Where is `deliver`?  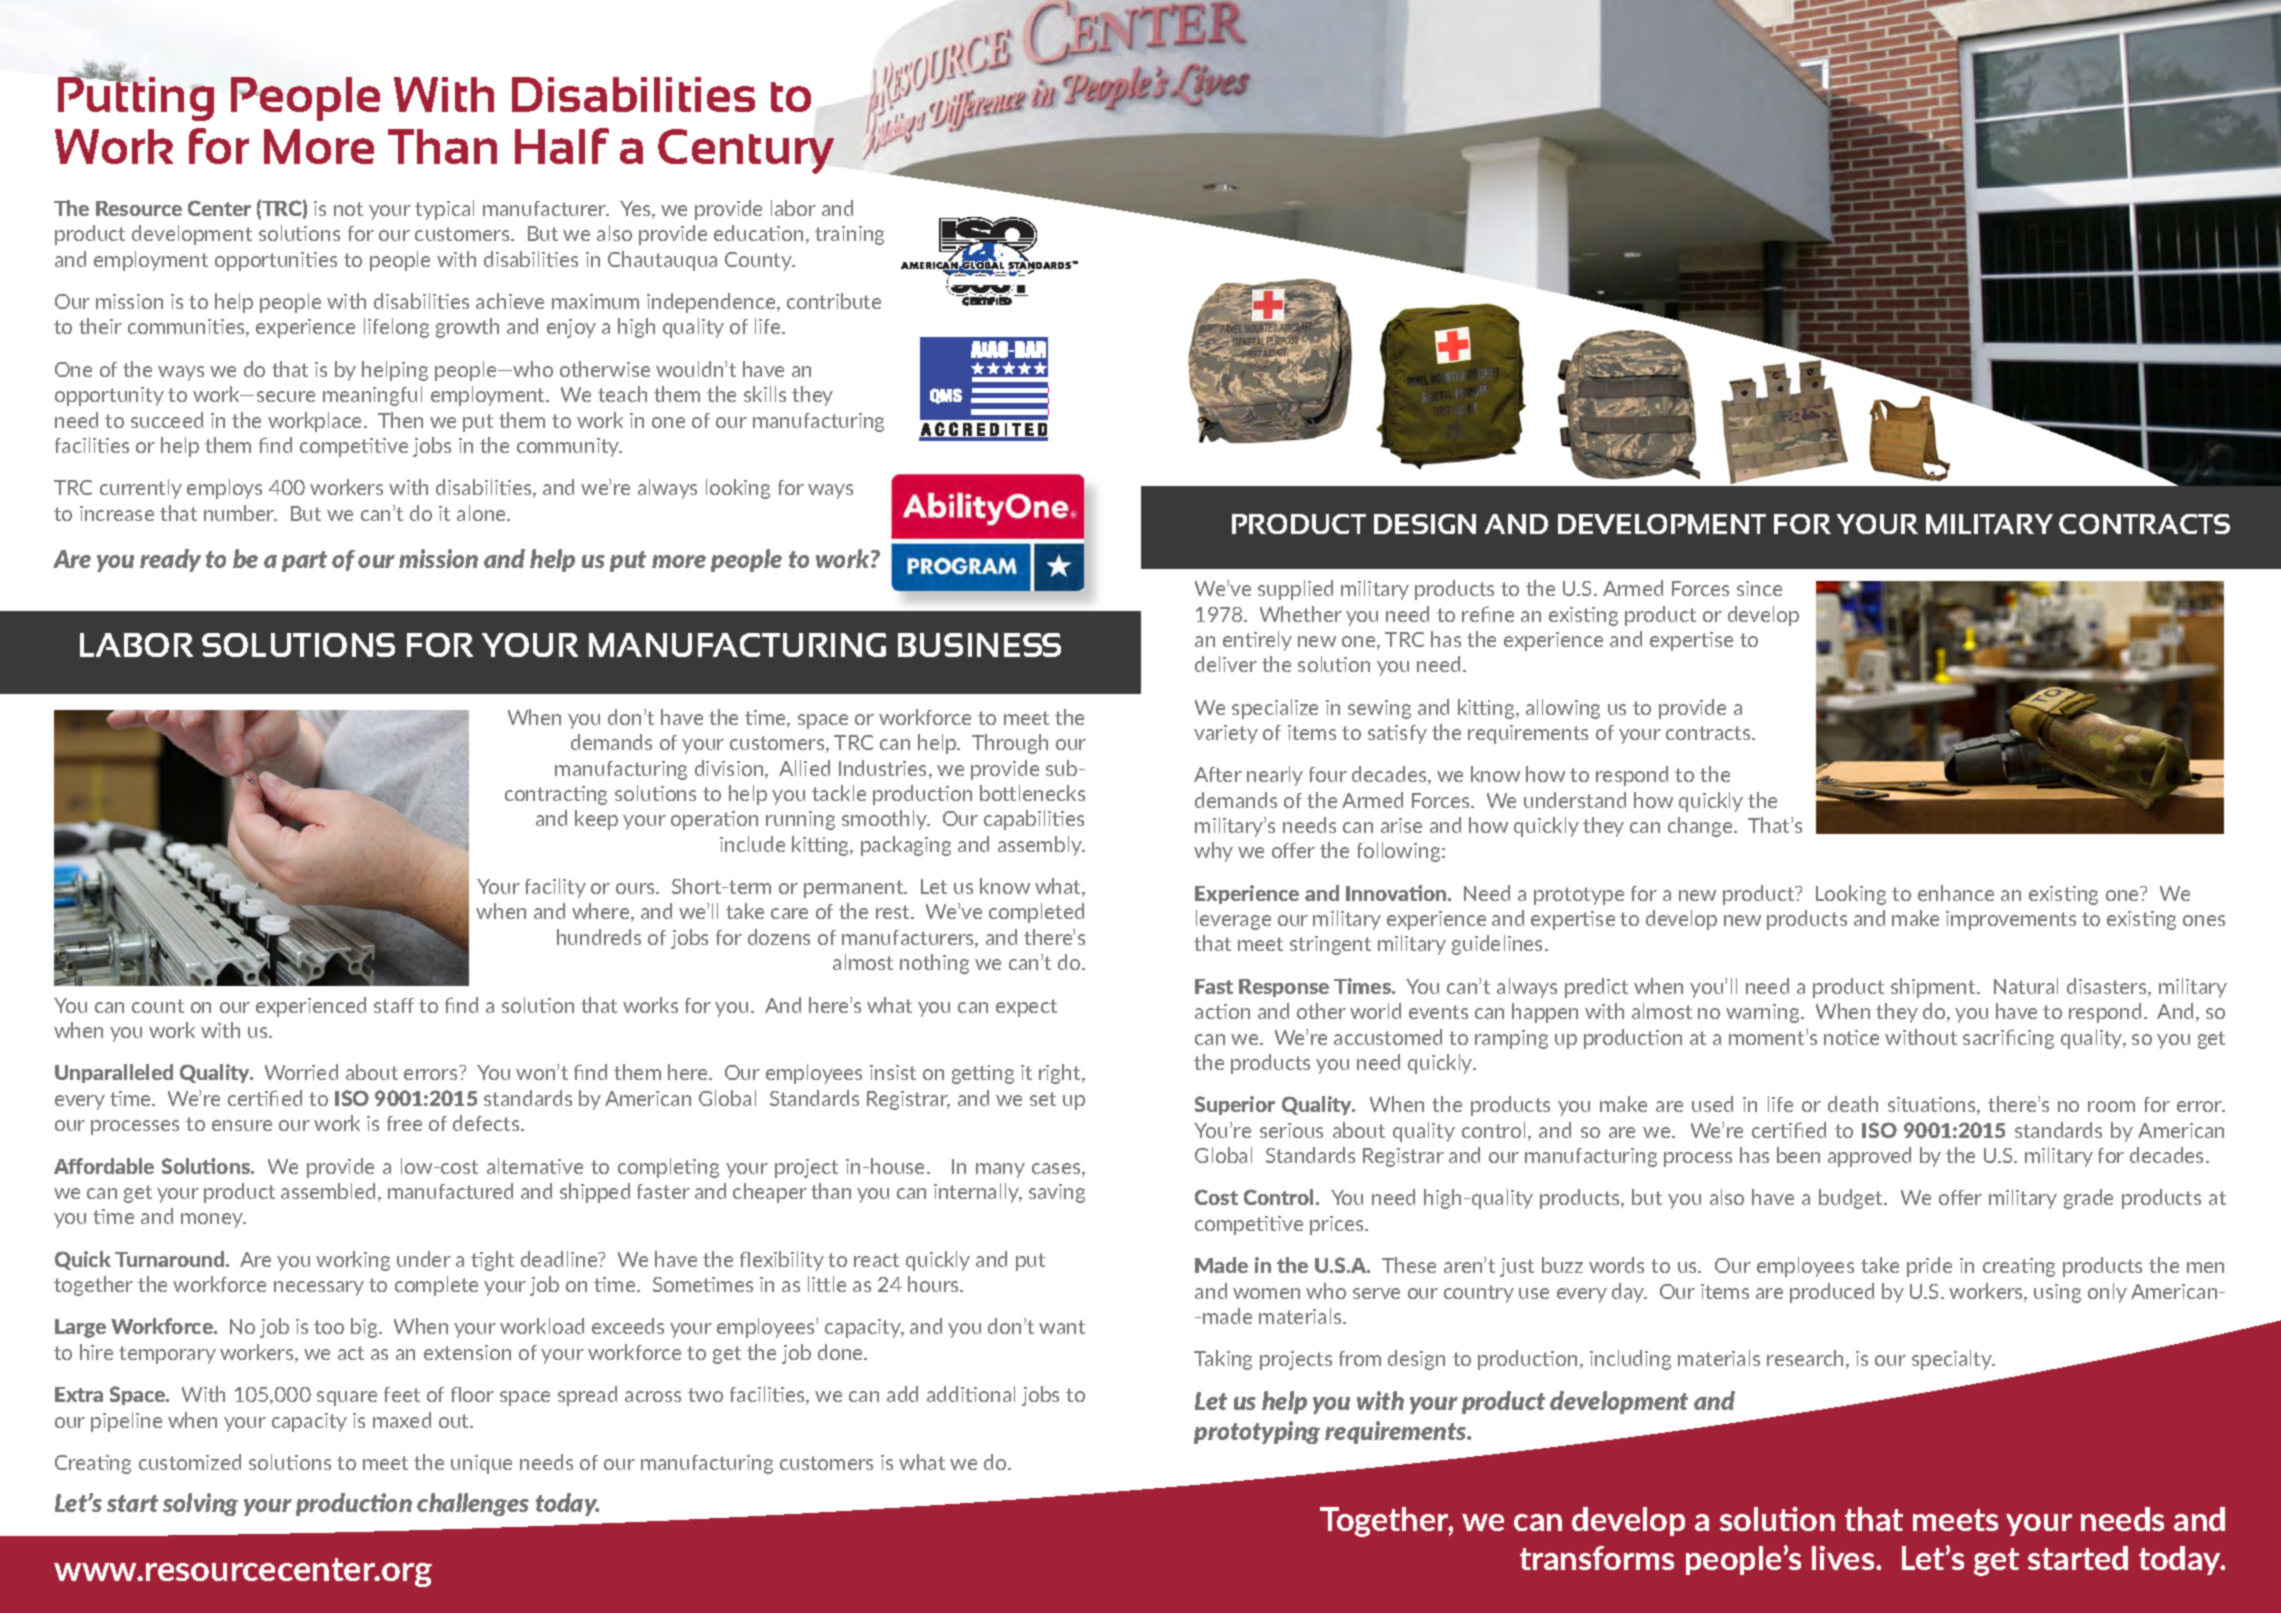 deliver is located at coordinates (1226, 664).
